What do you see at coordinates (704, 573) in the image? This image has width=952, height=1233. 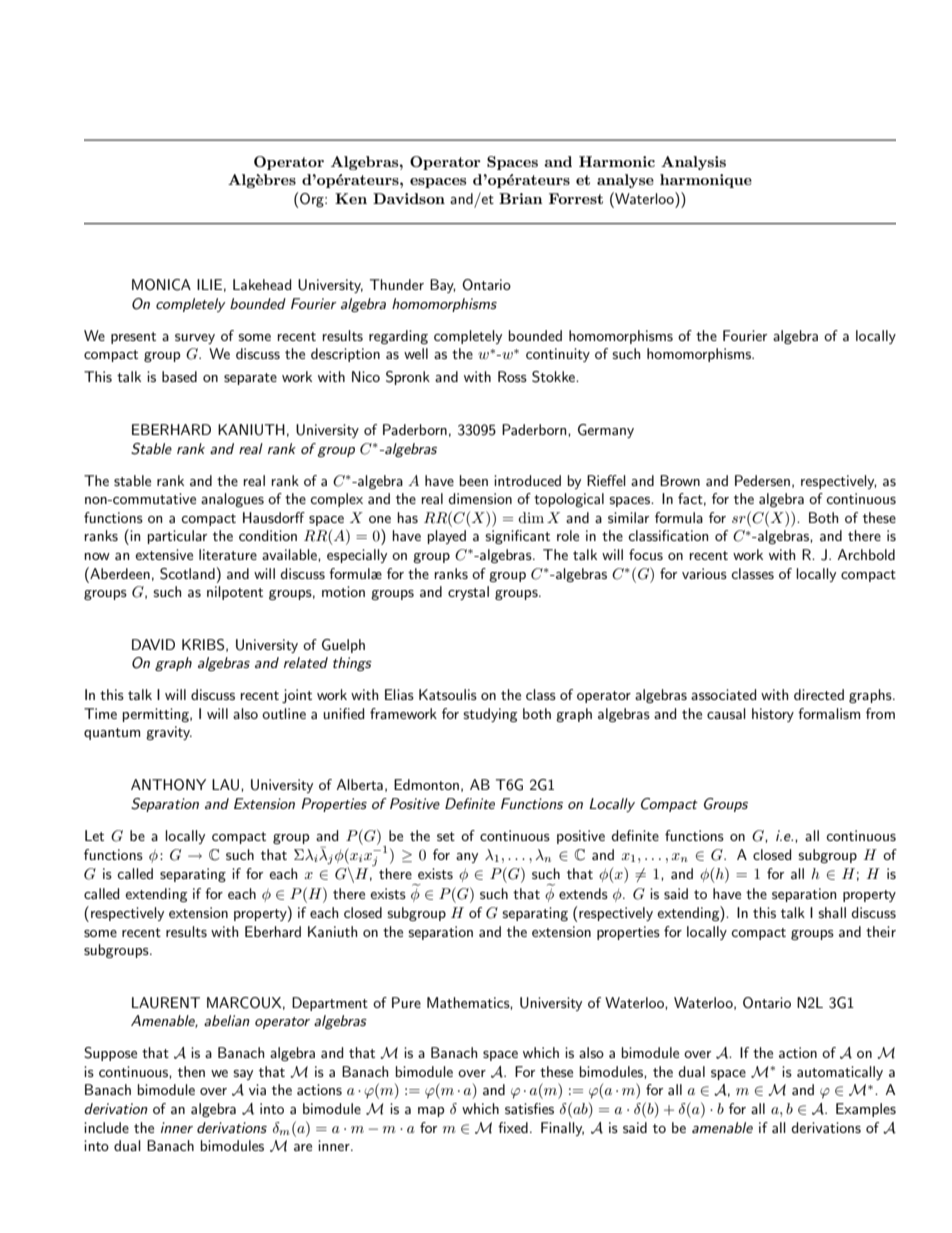 I see `various` at bounding box center [704, 573].
